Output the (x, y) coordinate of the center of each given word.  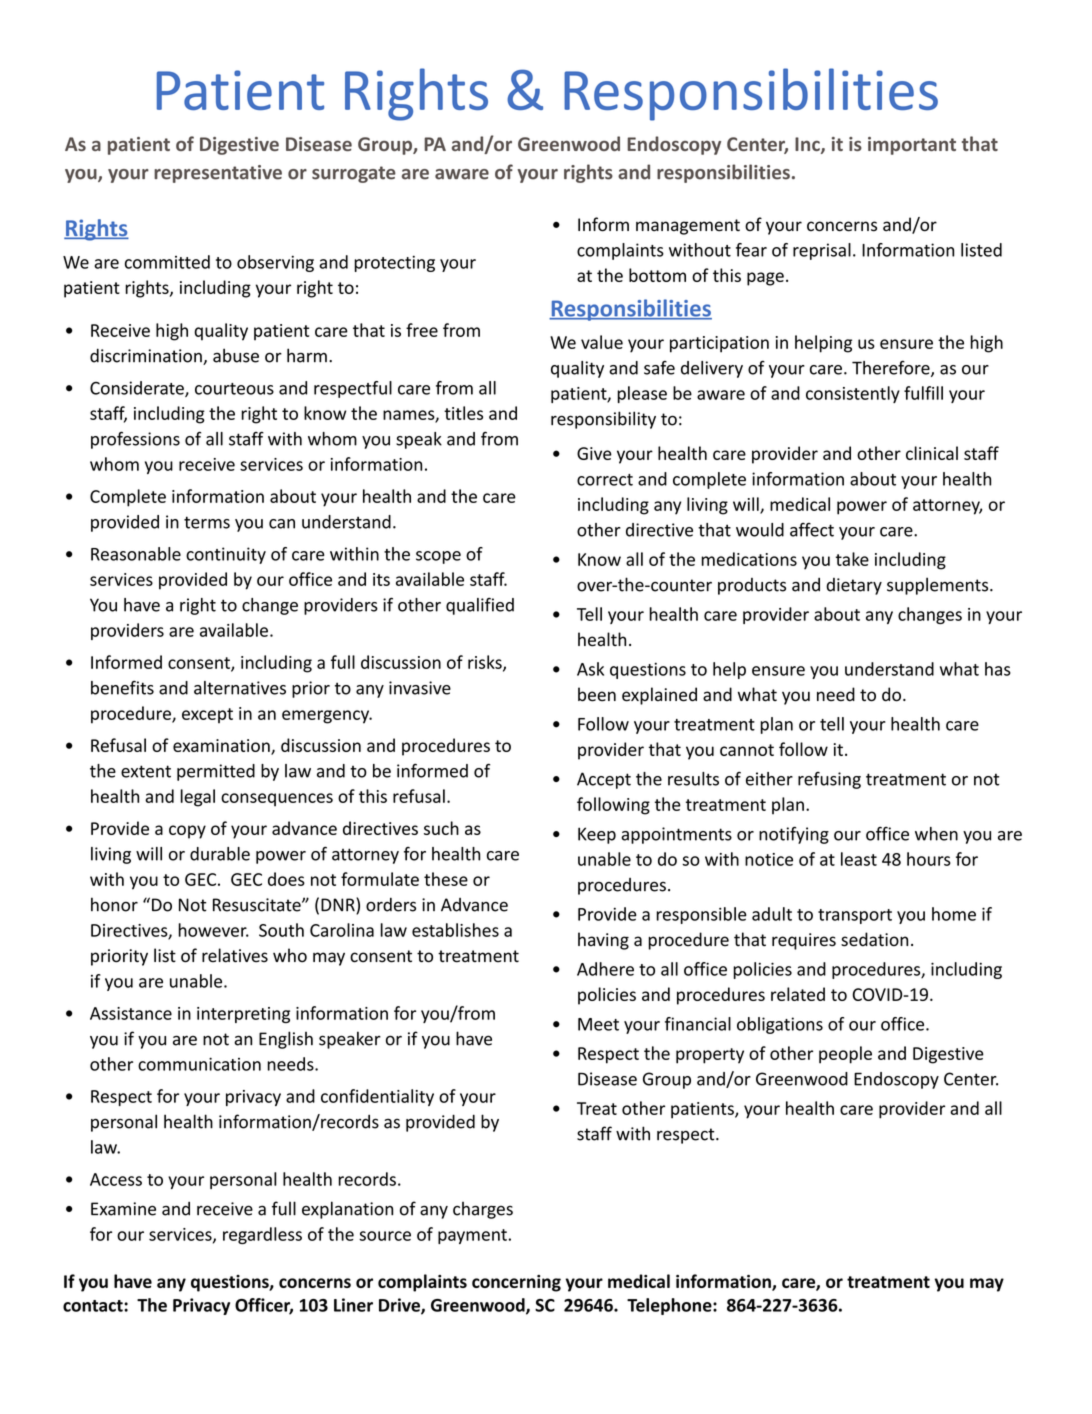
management (688, 227)
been (597, 694)
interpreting (243, 1015)
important (912, 146)
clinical (932, 453)
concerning (516, 1283)
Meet (598, 1024)
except (207, 715)
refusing (829, 780)
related (798, 994)
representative (218, 174)
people (845, 1055)
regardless (262, 1235)
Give (594, 453)
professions (135, 440)
